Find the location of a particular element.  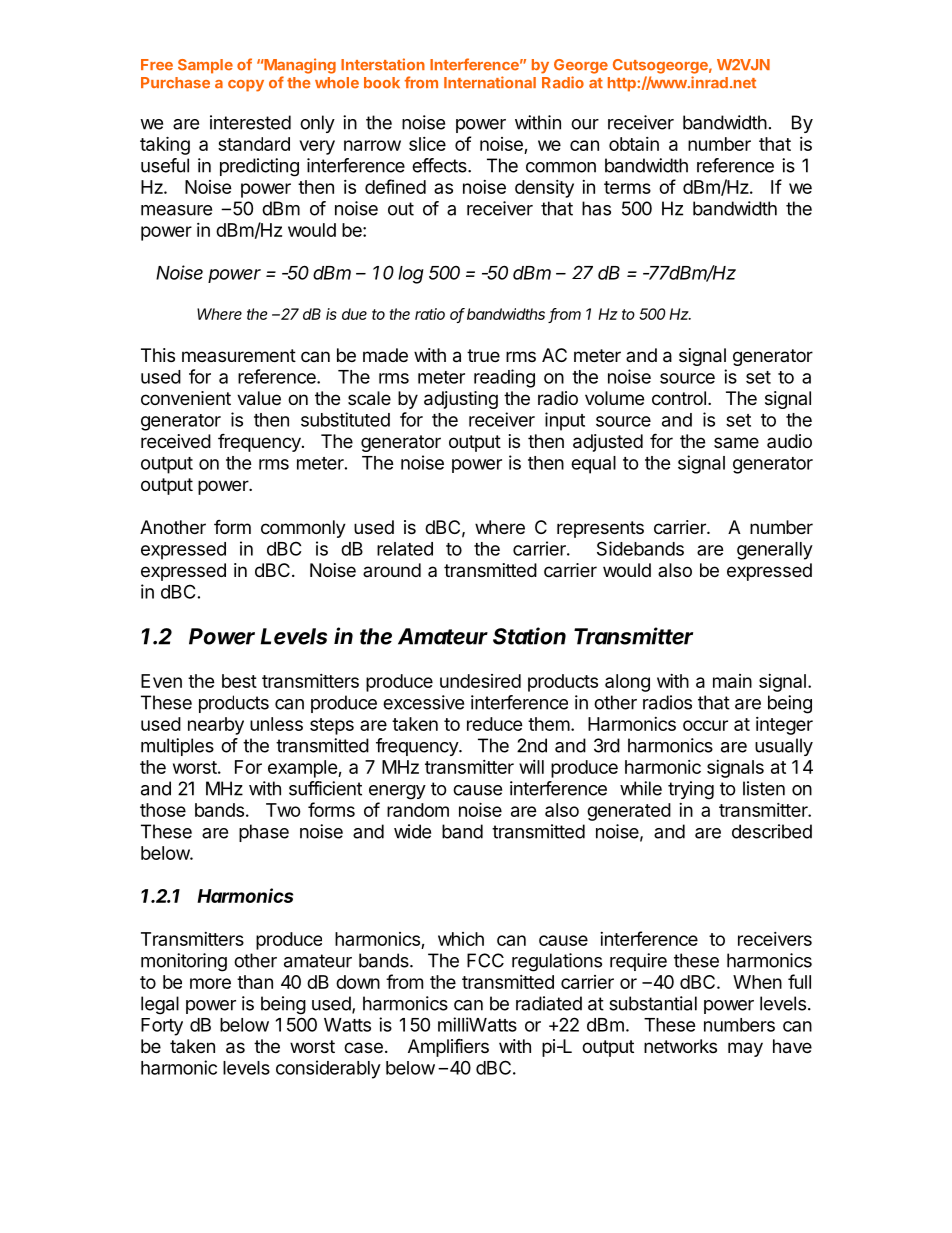

best is located at coordinates (239, 681).
